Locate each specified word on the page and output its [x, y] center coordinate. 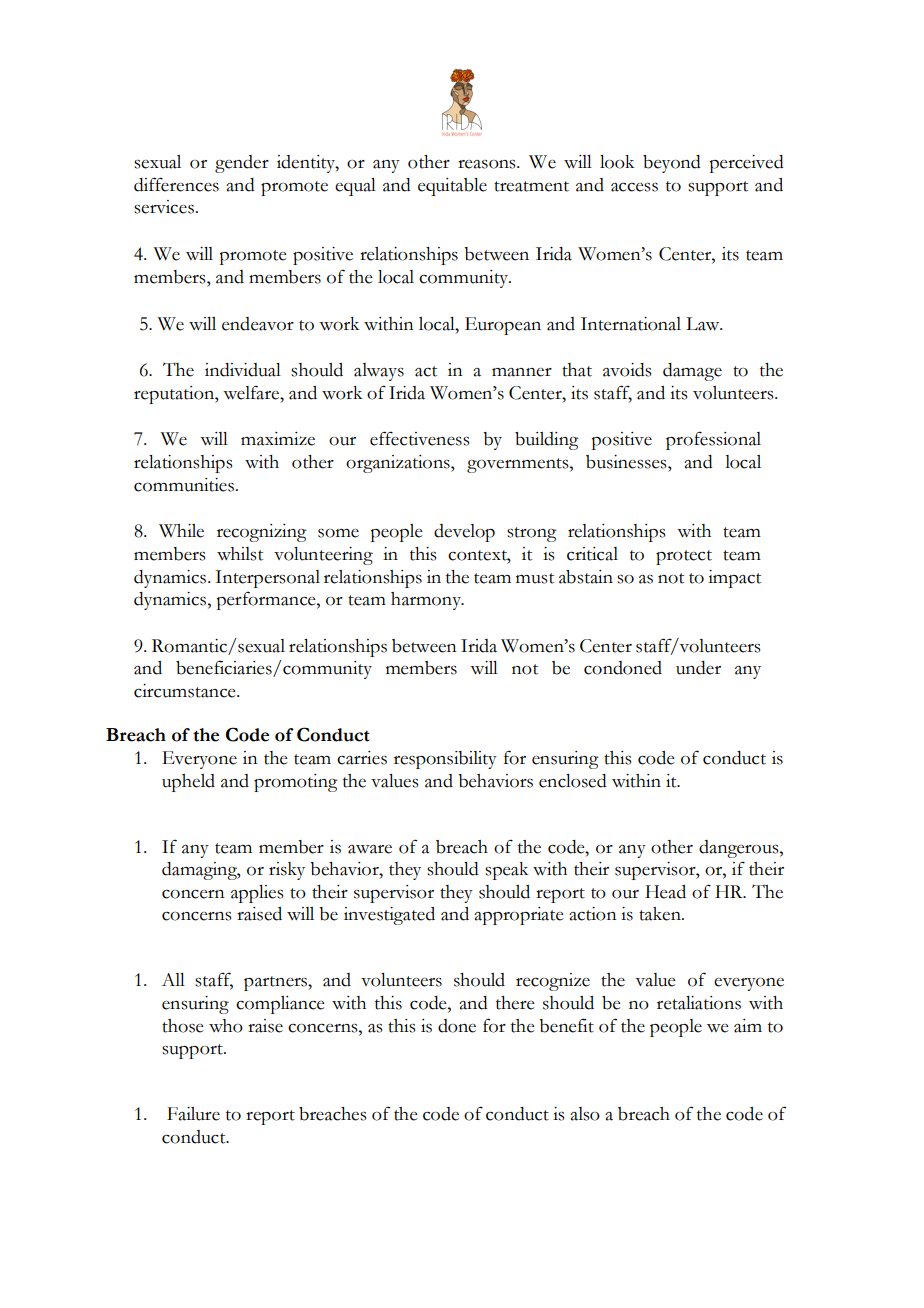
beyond [672, 164]
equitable [452, 187]
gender [242, 164]
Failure [193, 1114]
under [698, 668]
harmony [427, 601]
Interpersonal [267, 579]
